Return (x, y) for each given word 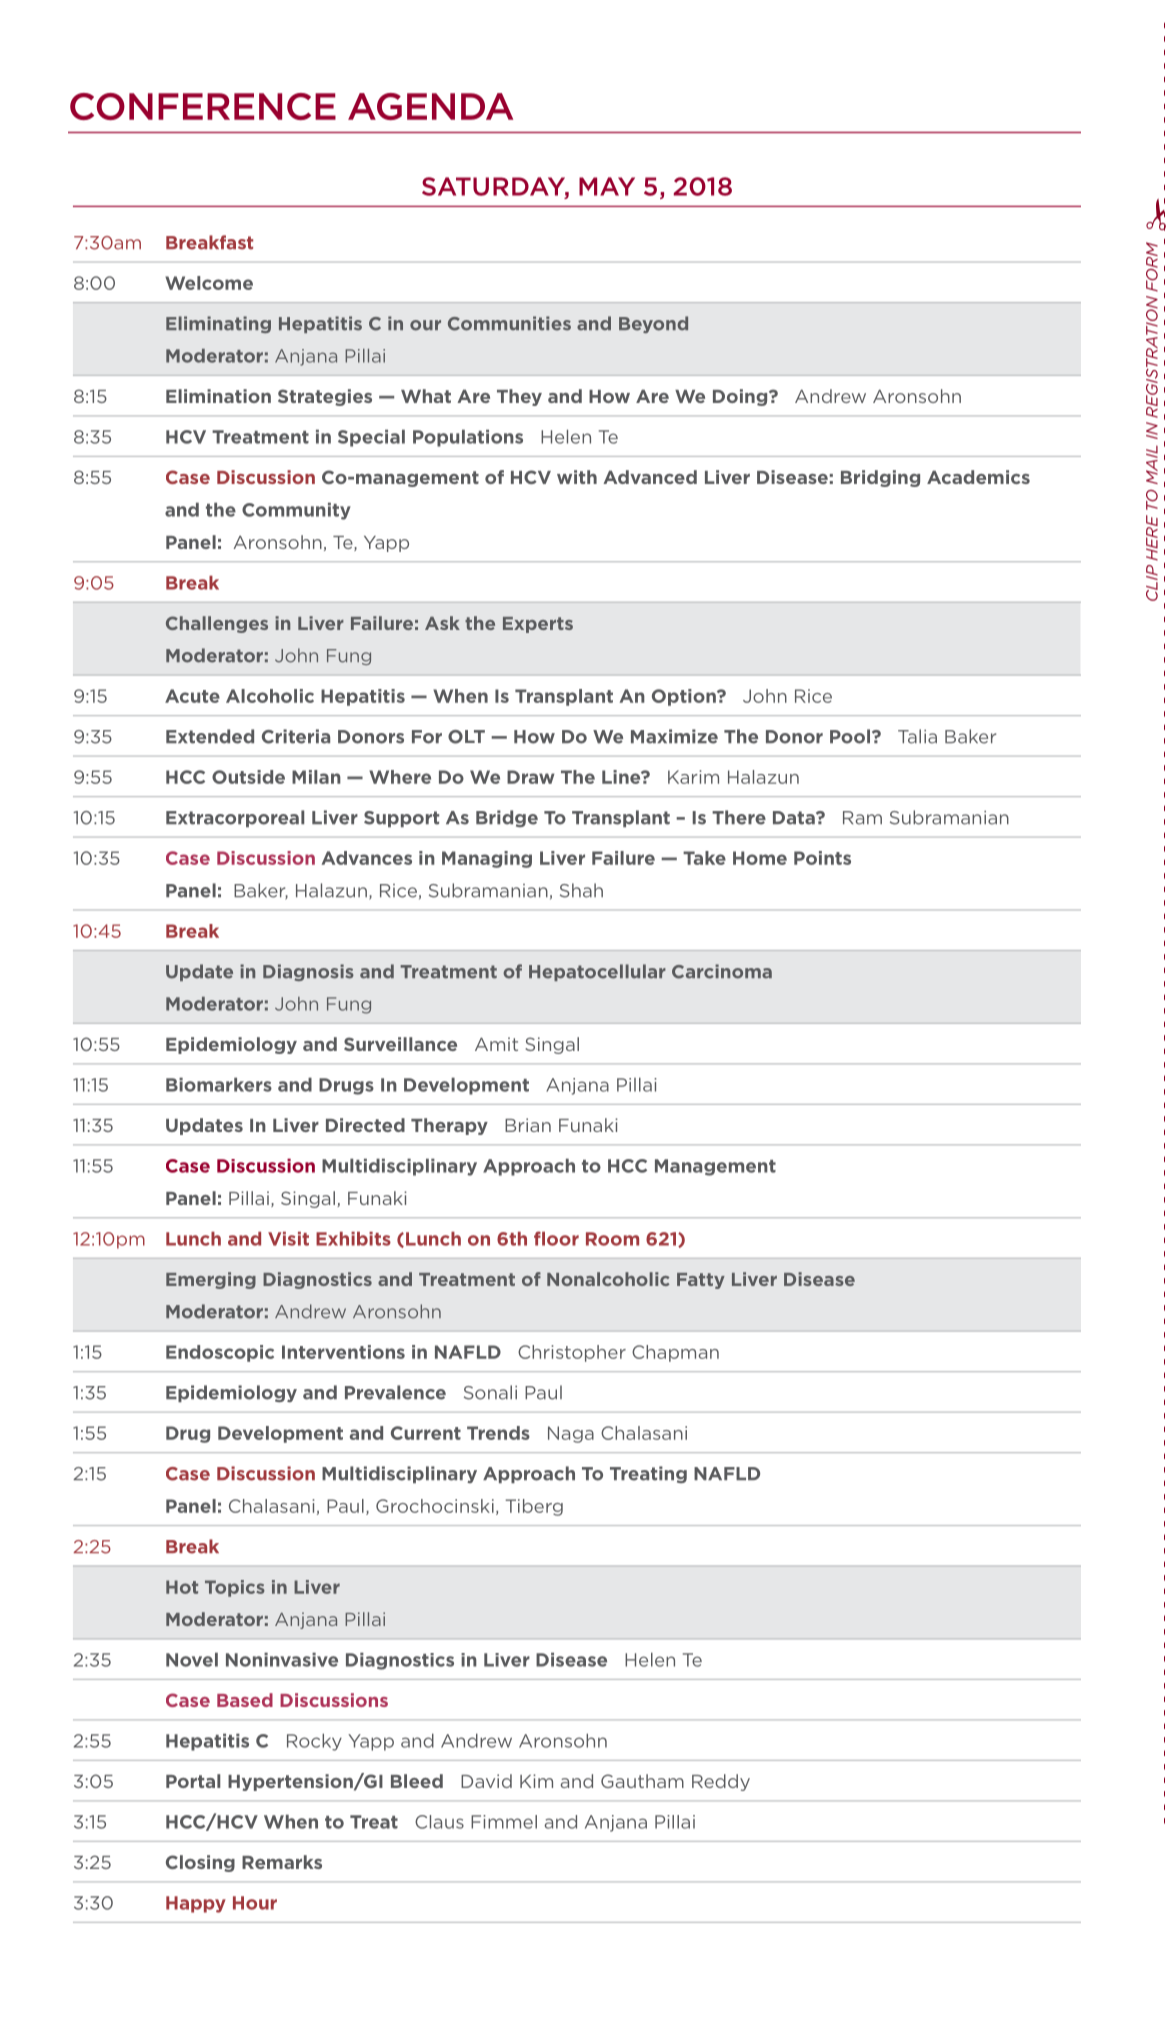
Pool (850, 736)
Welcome (209, 283)
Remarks (282, 1862)
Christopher (572, 1353)
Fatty (701, 1281)
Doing (741, 397)
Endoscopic (220, 1353)
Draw (530, 777)
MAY (607, 186)
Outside (248, 777)
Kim (536, 1781)
